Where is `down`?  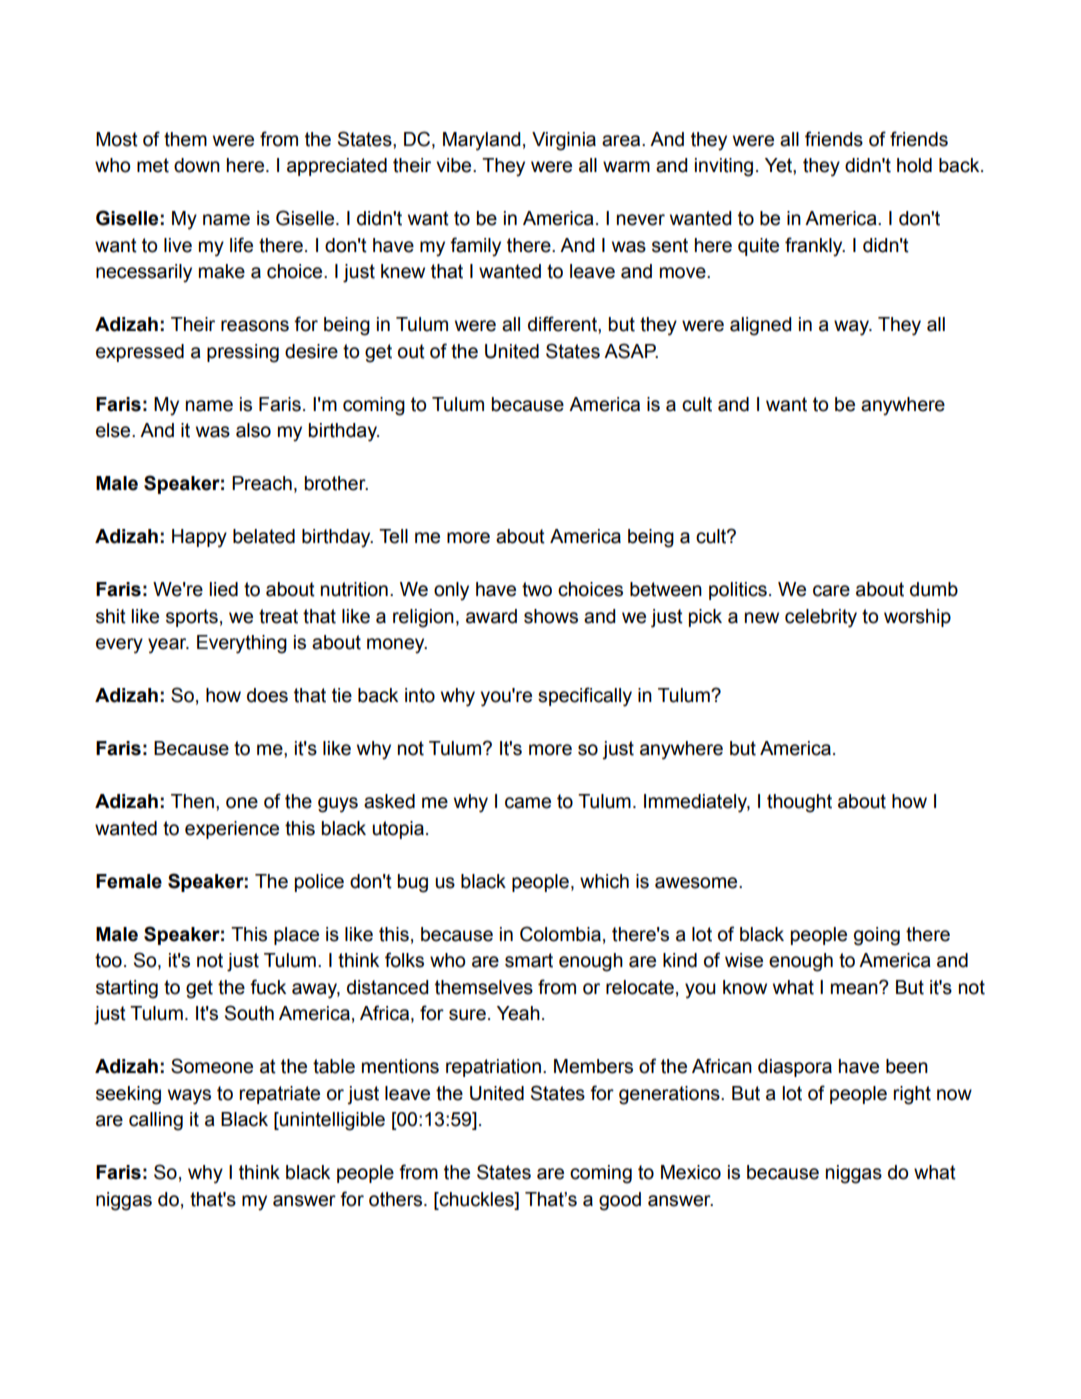
down is located at coordinates (197, 165).
